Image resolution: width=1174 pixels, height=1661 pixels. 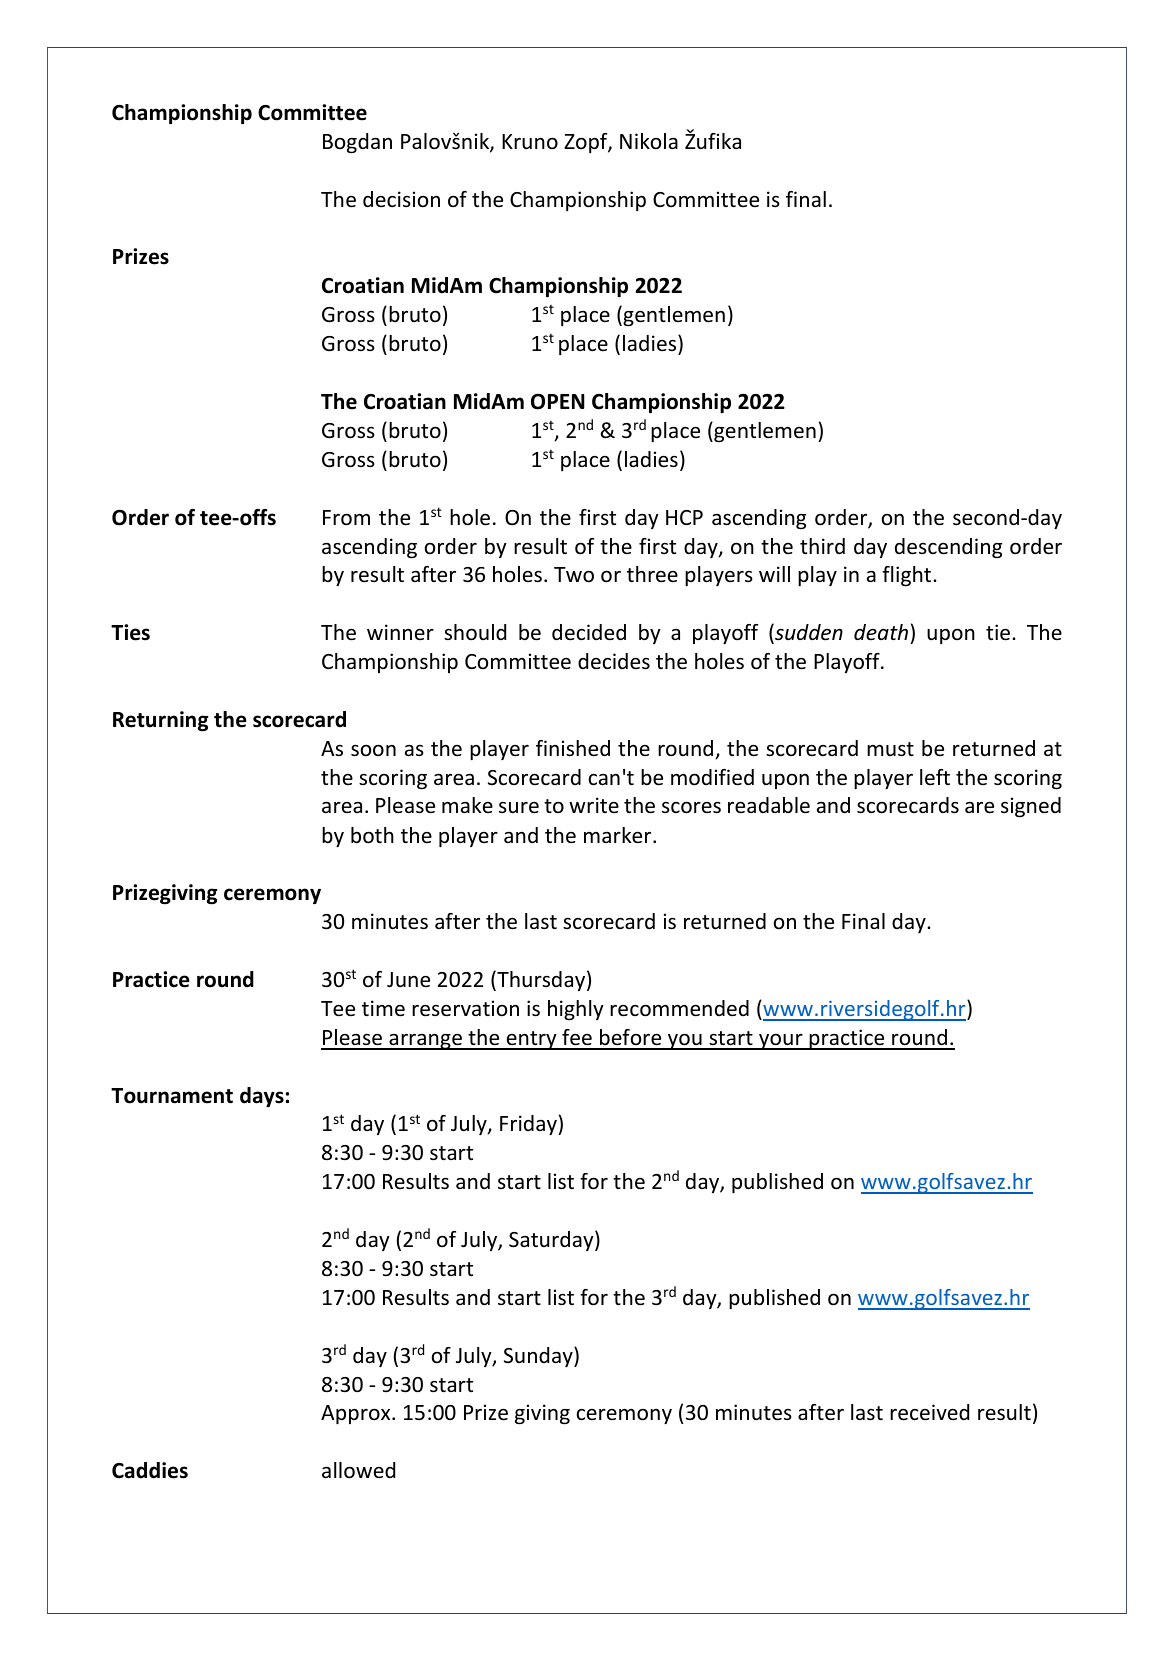 What do you see at coordinates (558, 402) in the screenshot?
I see `OPEN` at bounding box center [558, 402].
